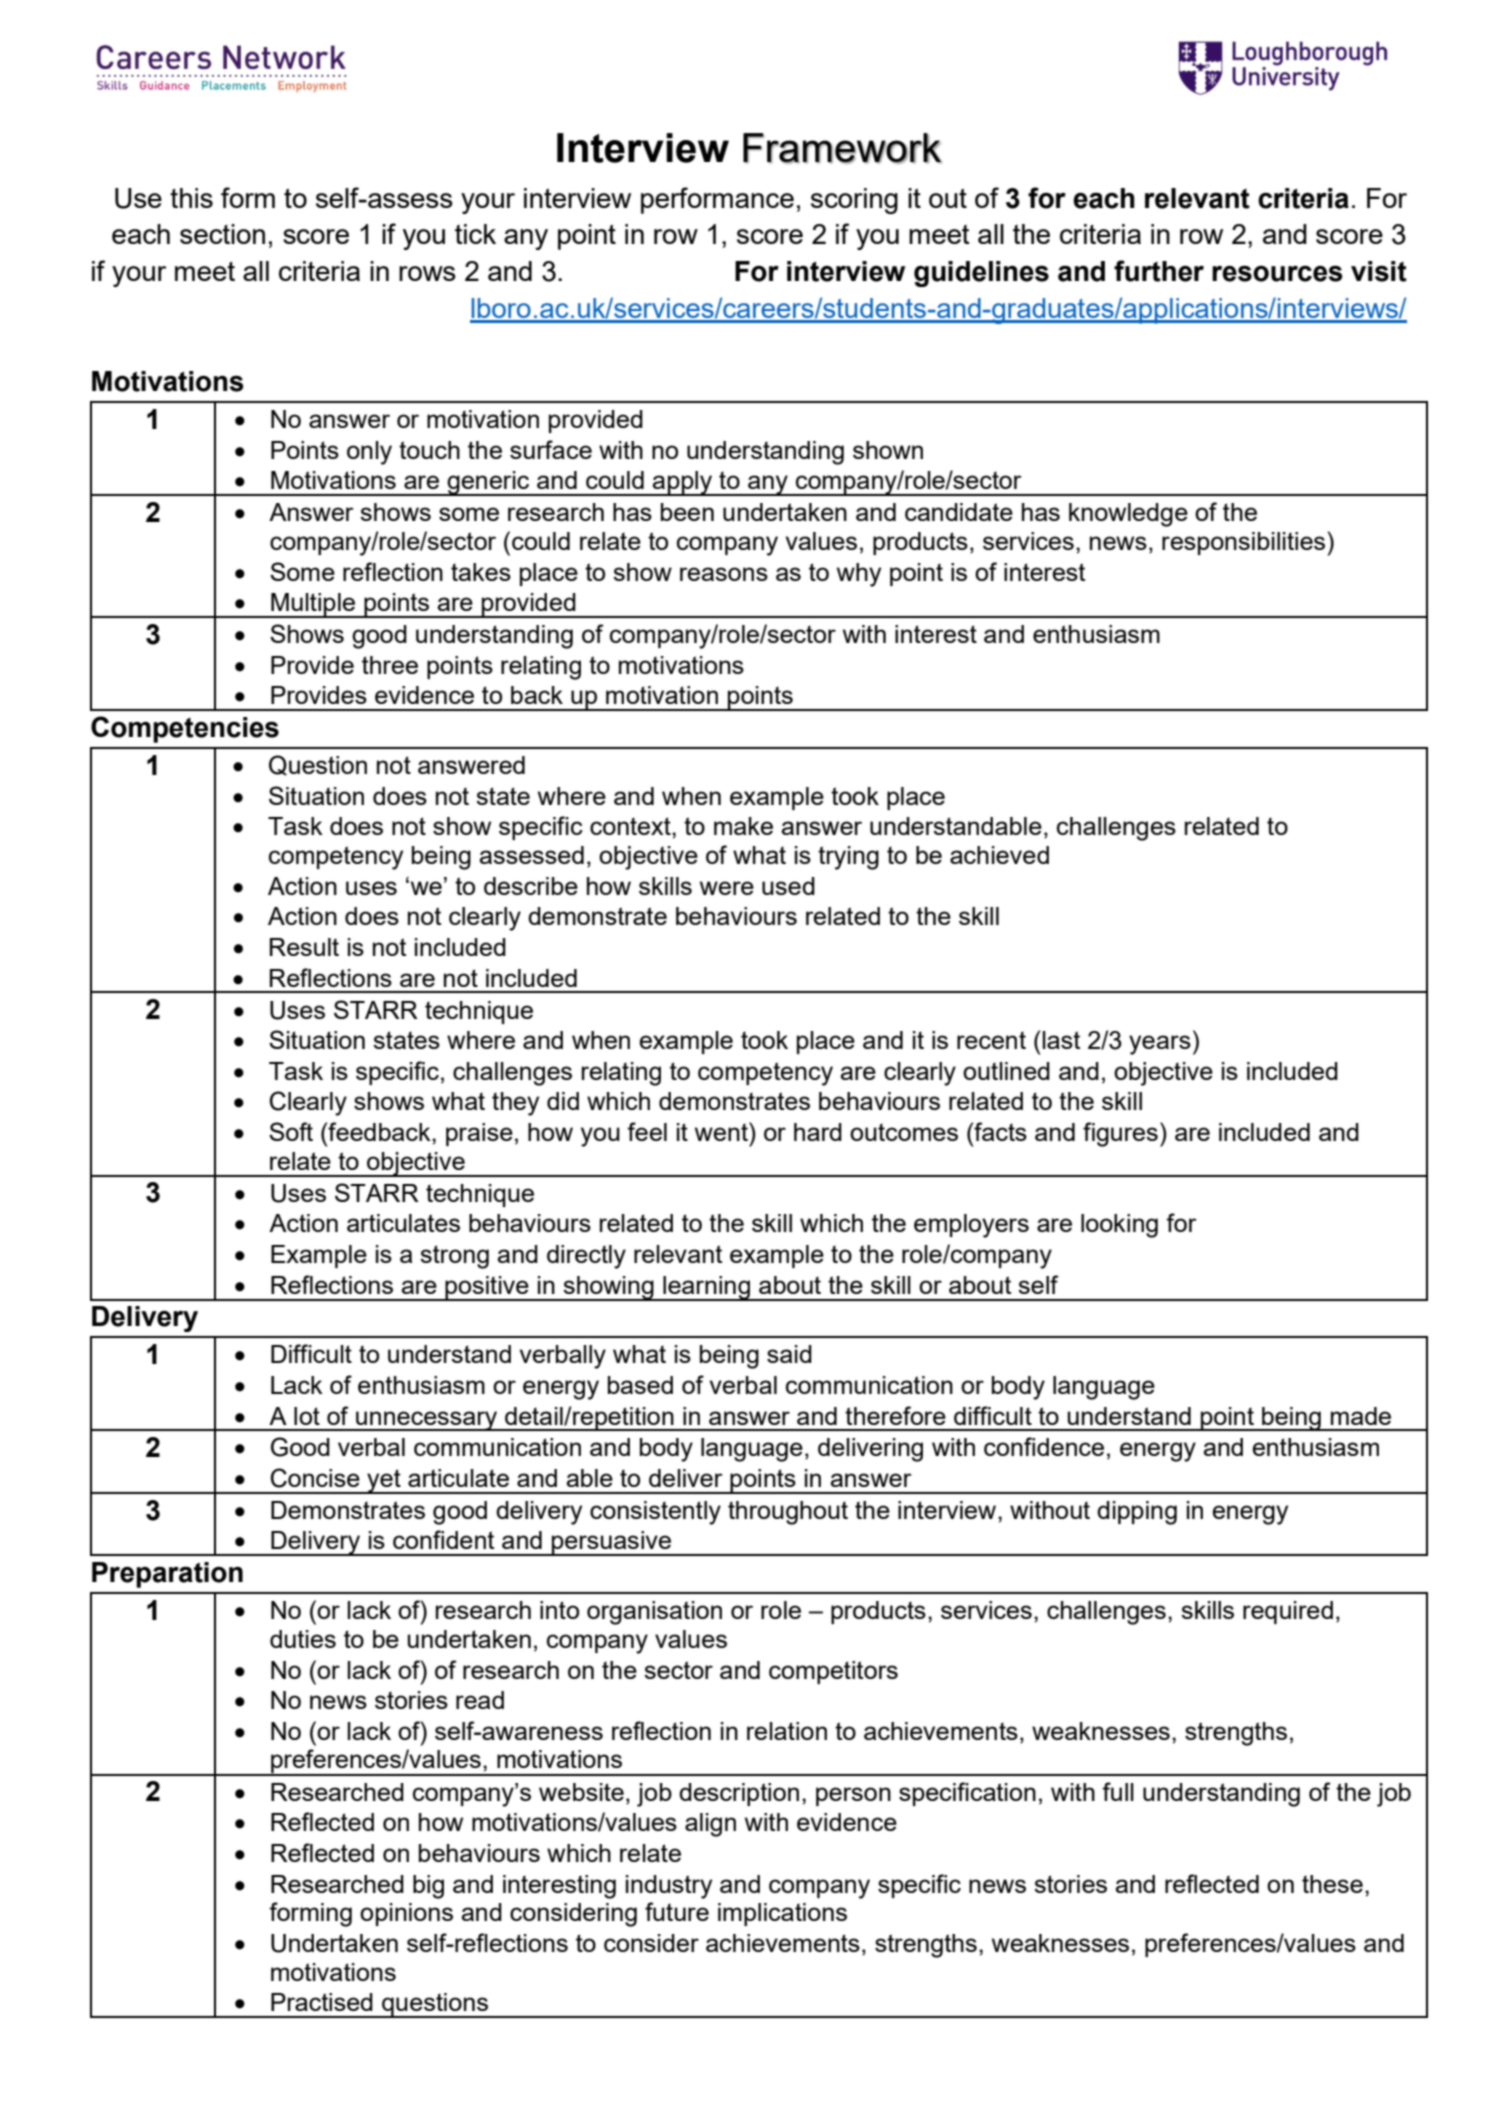 This screenshot has height=2117, width=1497. What do you see at coordinates (818, 1132) in the screenshot?
I see `hard` at bounding box center [818, 1132].
